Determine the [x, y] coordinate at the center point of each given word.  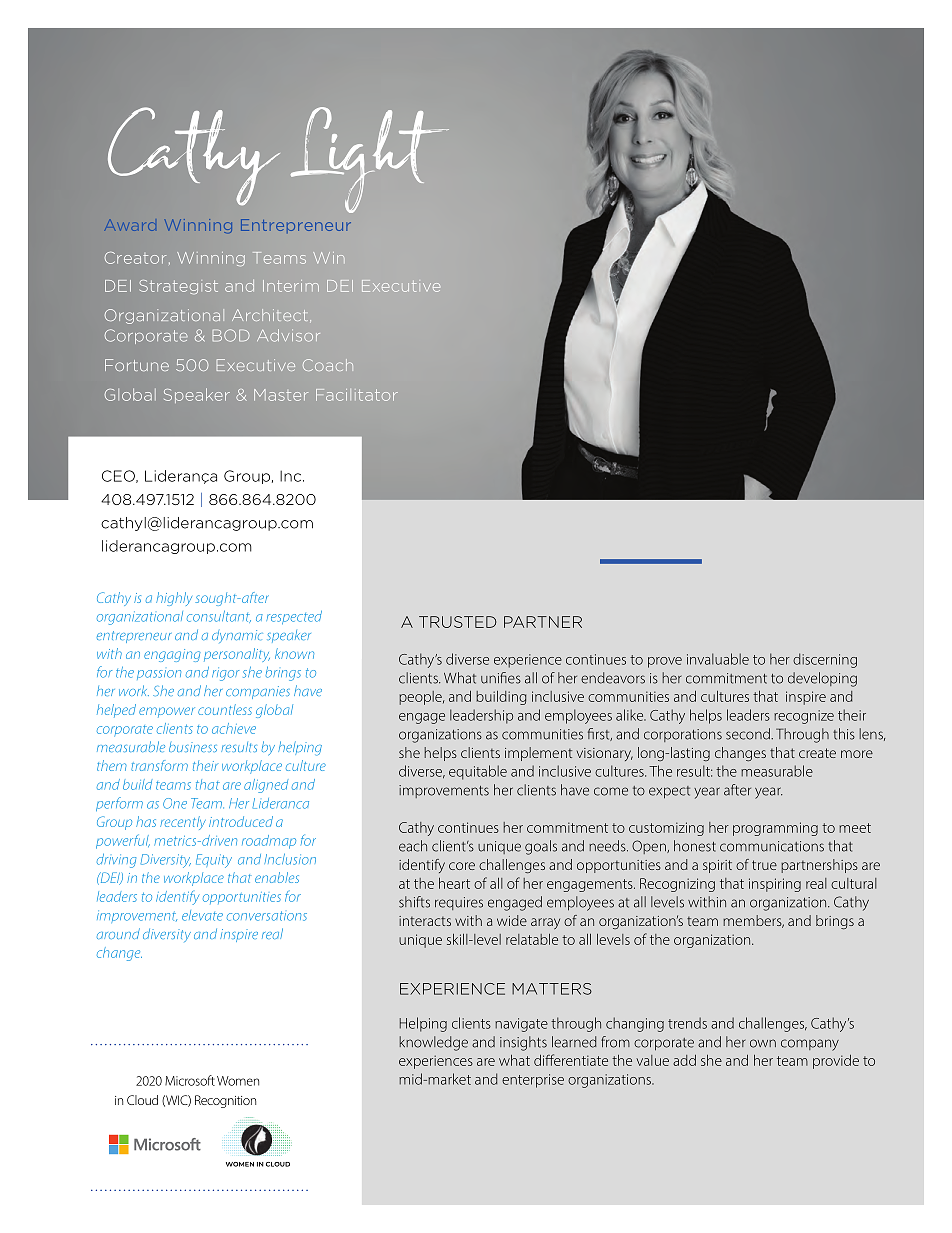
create [817, 753]
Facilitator [357, 395]
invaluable [718, 659]
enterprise [533, 1081]
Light [370, 160]
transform [159, 765]
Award [131, 226]
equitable [478, 772]
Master [281, 395]
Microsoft [190, 1080]
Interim [291, 286]
